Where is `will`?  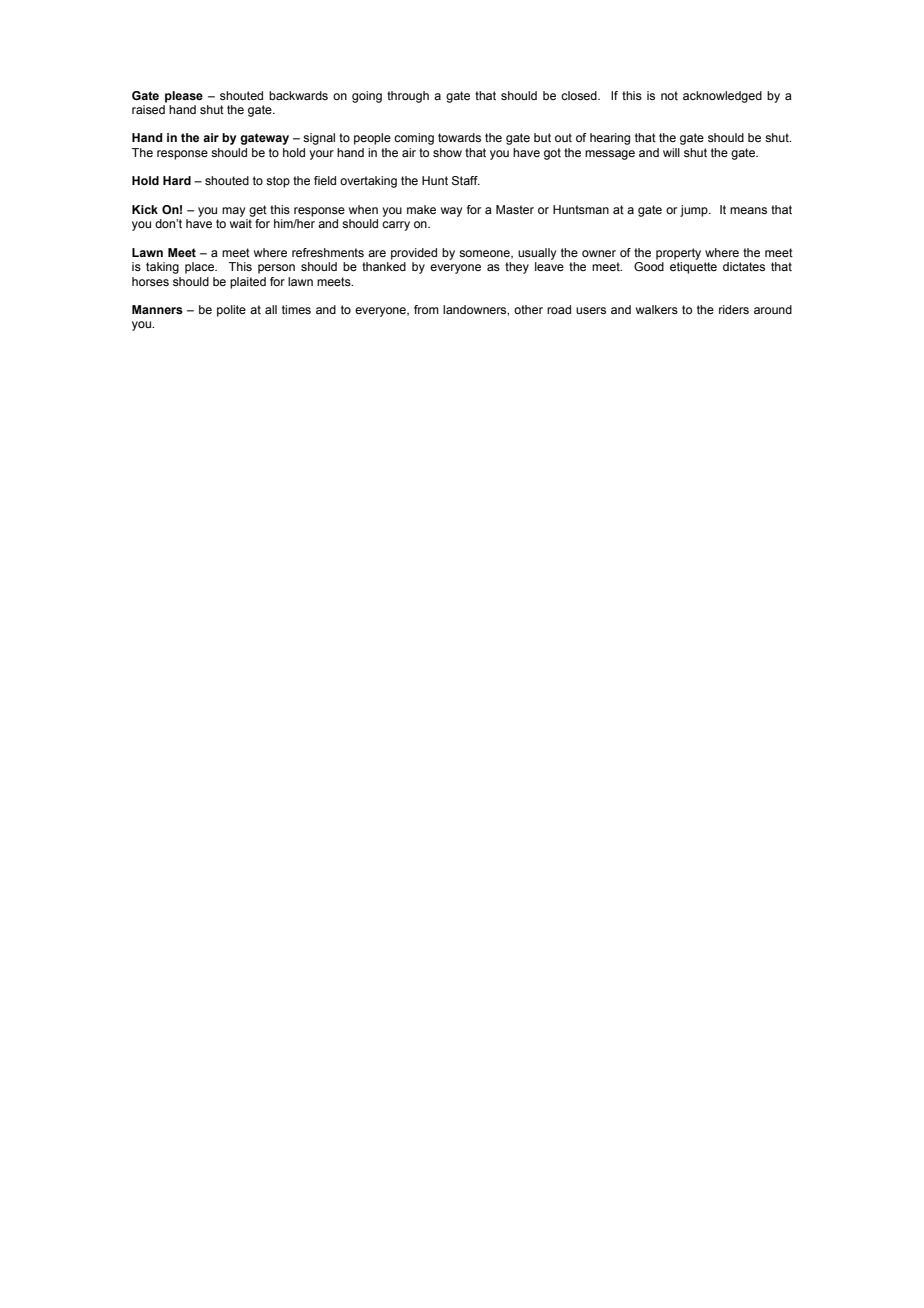
will is located at coordinates (671, 152).
